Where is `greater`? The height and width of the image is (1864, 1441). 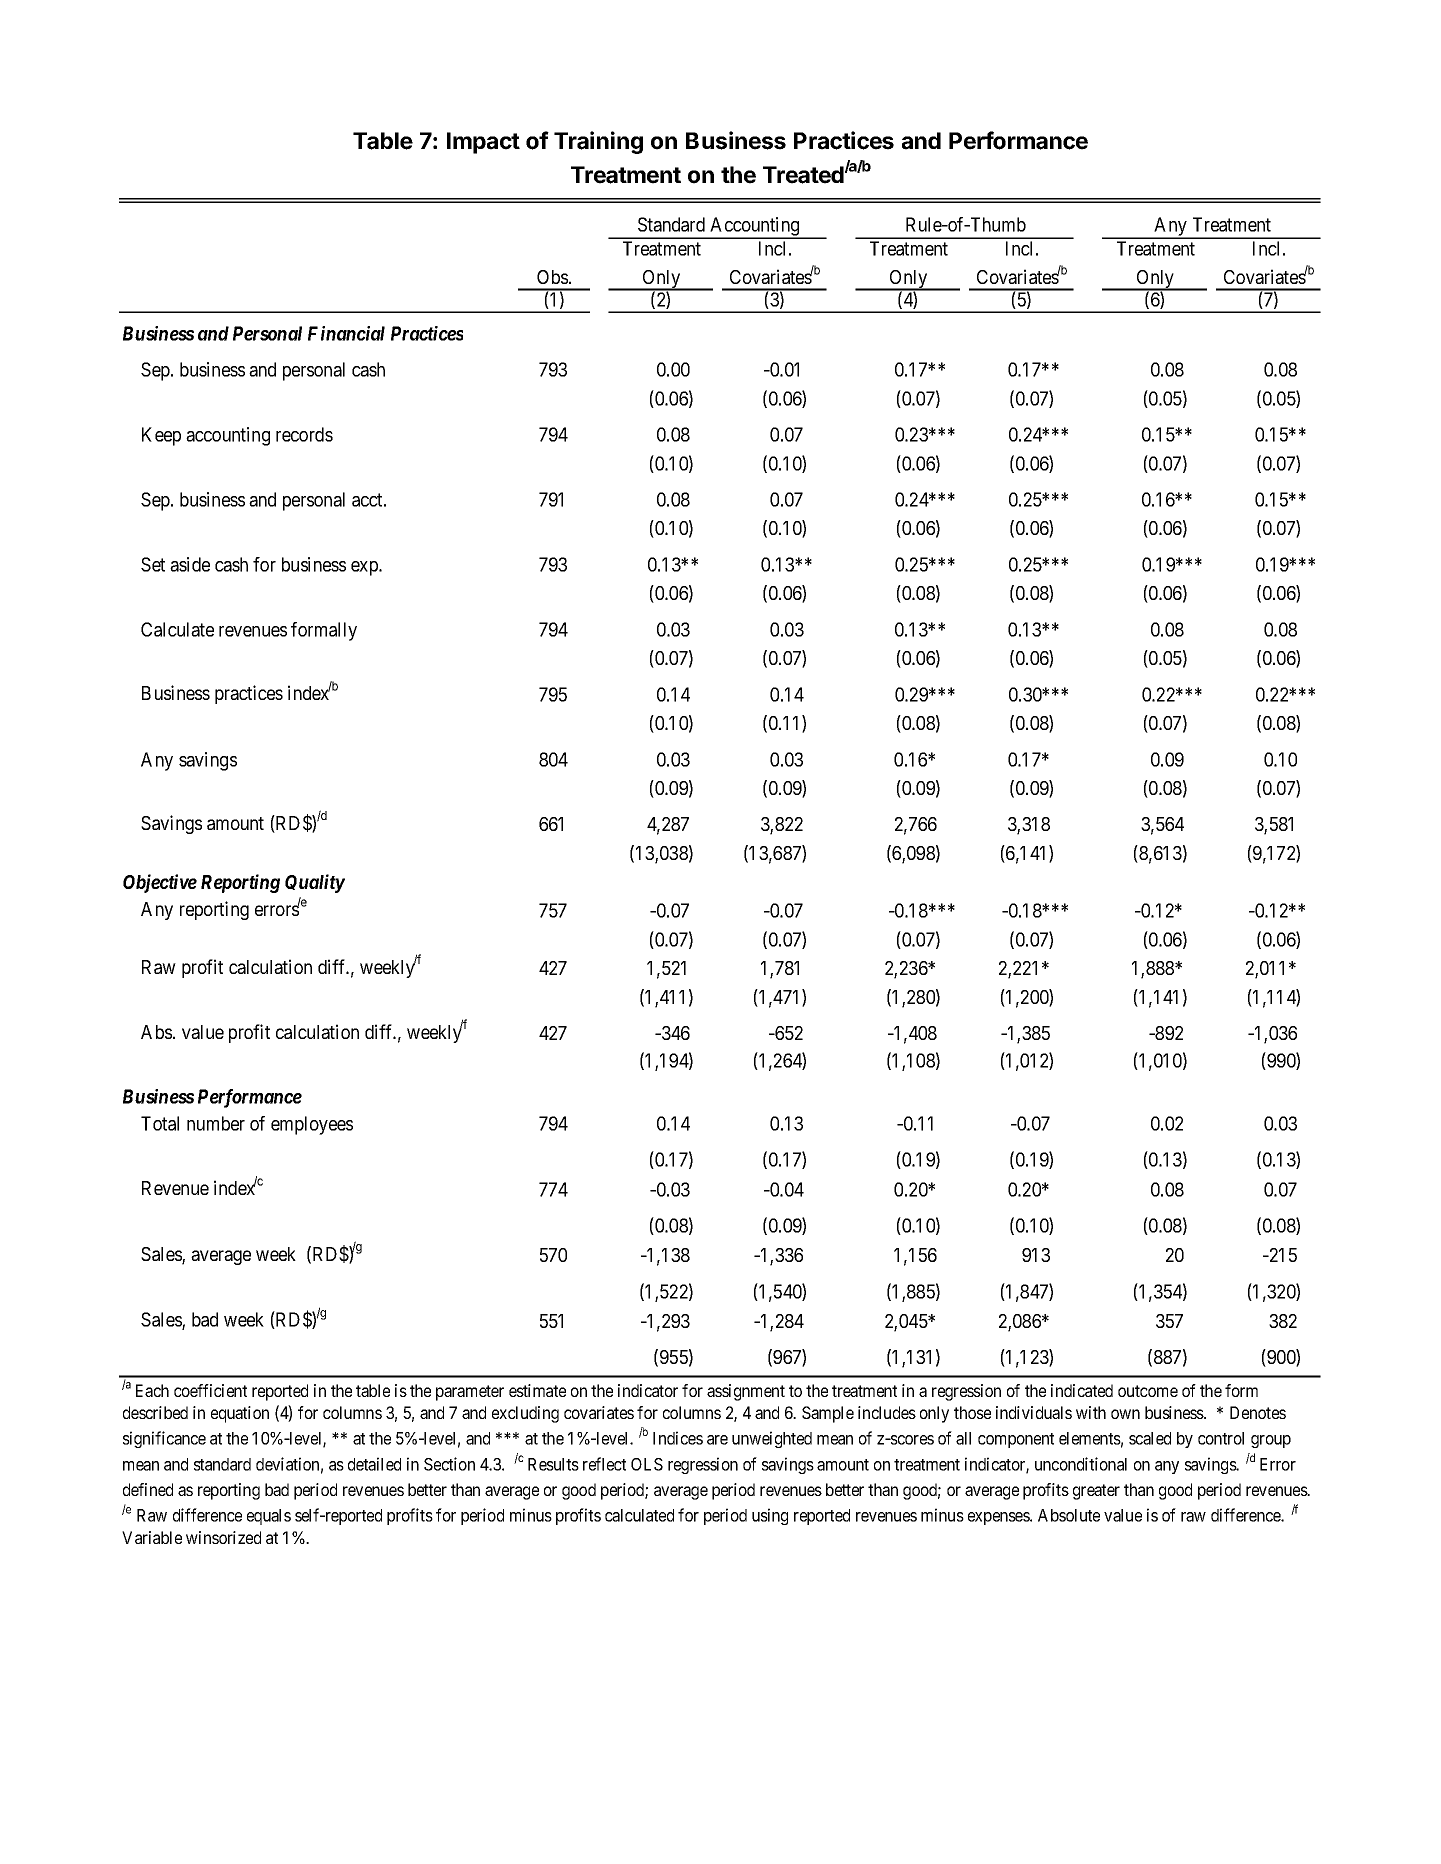
greater is located at coordinates (1096, 1492).
